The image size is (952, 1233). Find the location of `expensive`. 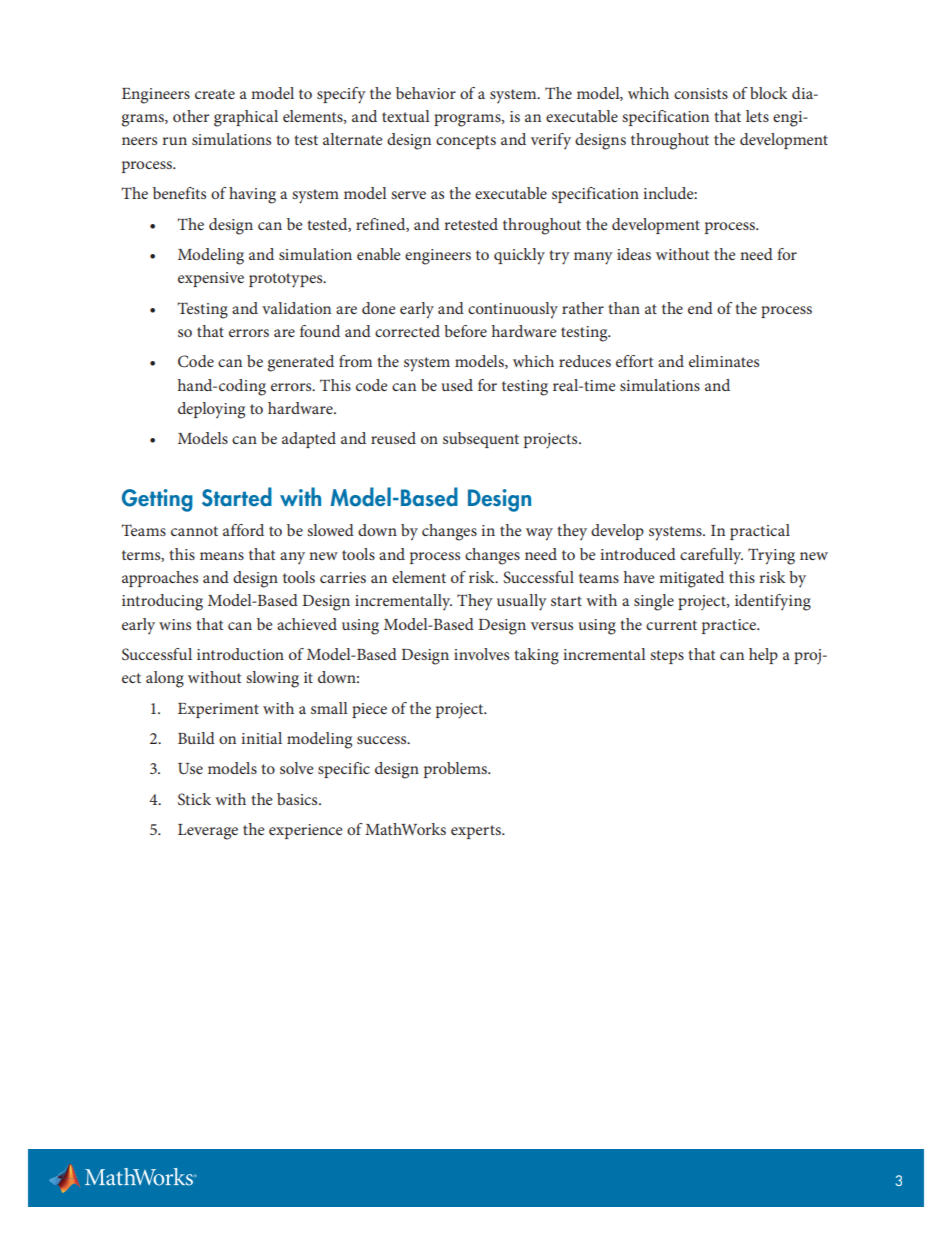

expensive is located at coordinates (211, 279).
